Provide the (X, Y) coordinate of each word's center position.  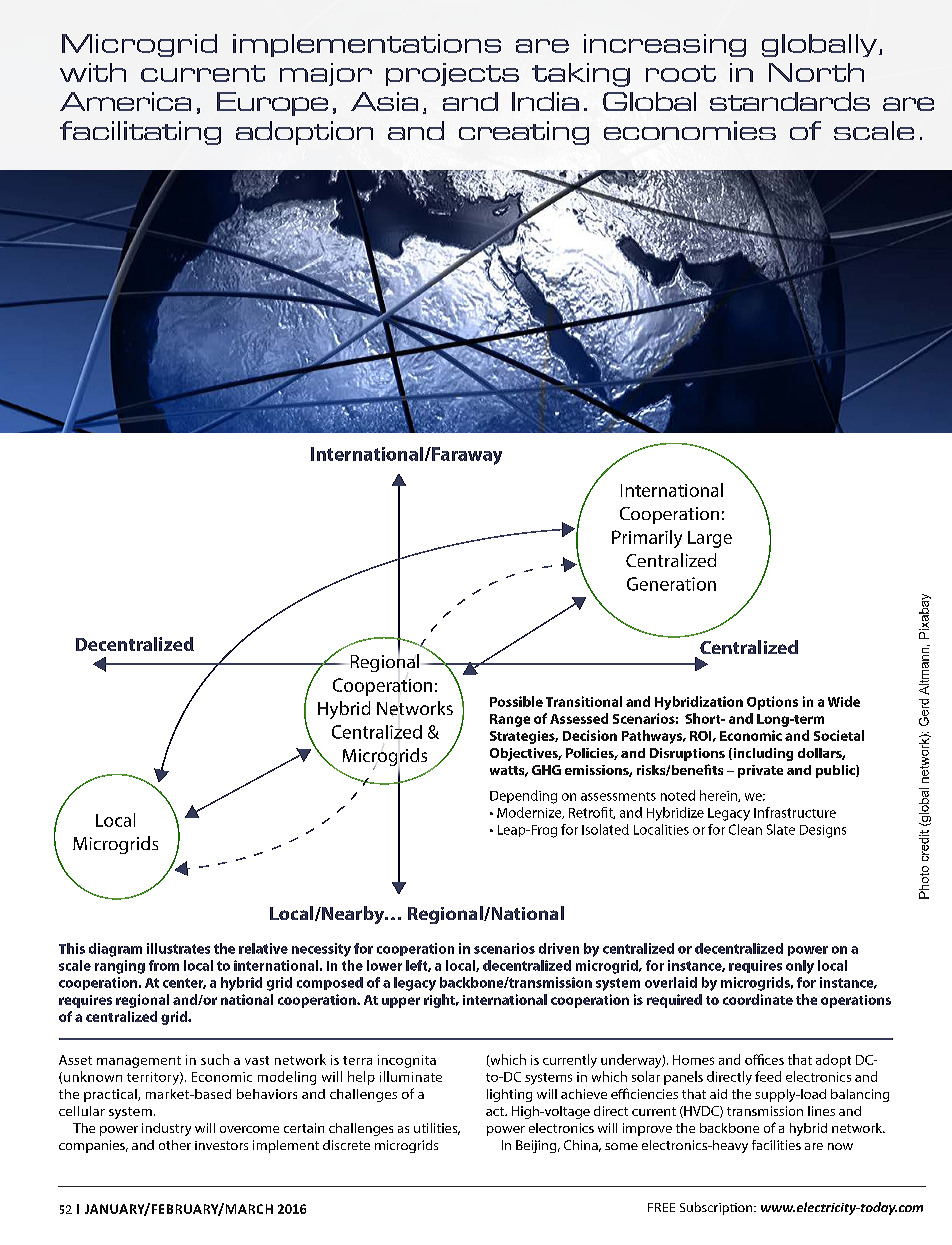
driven (559, 948)
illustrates (178, 948)
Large (710, 539)
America (125, 101)
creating (524, 133)
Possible (516, 701)
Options (772, 703)
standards (790, 101)
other (175, 1145)
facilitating (140, 133)
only (800, 967)
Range (510, 720)
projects (452, 74)
